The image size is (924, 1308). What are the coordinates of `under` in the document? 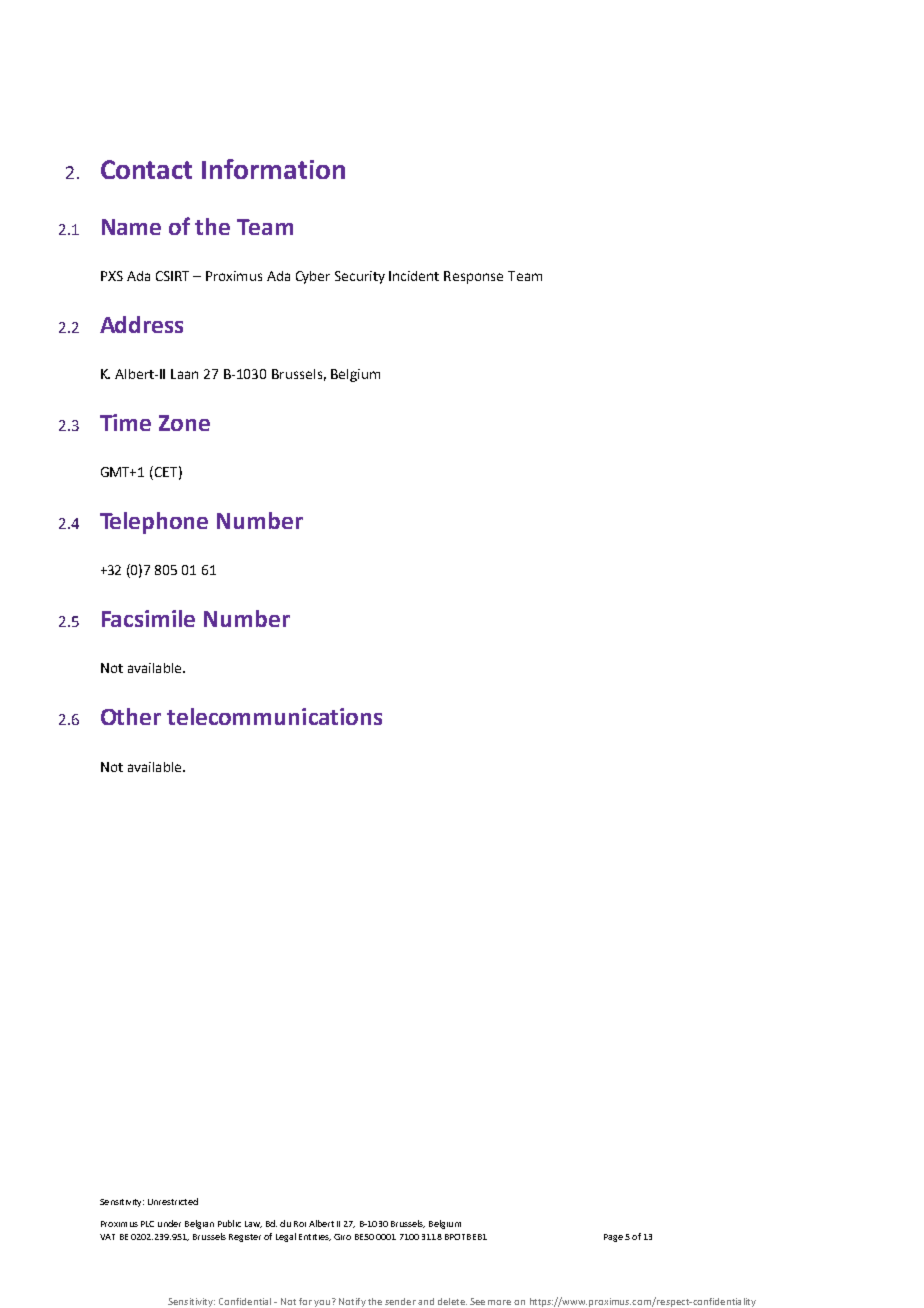 It's located at (169, 1223).
